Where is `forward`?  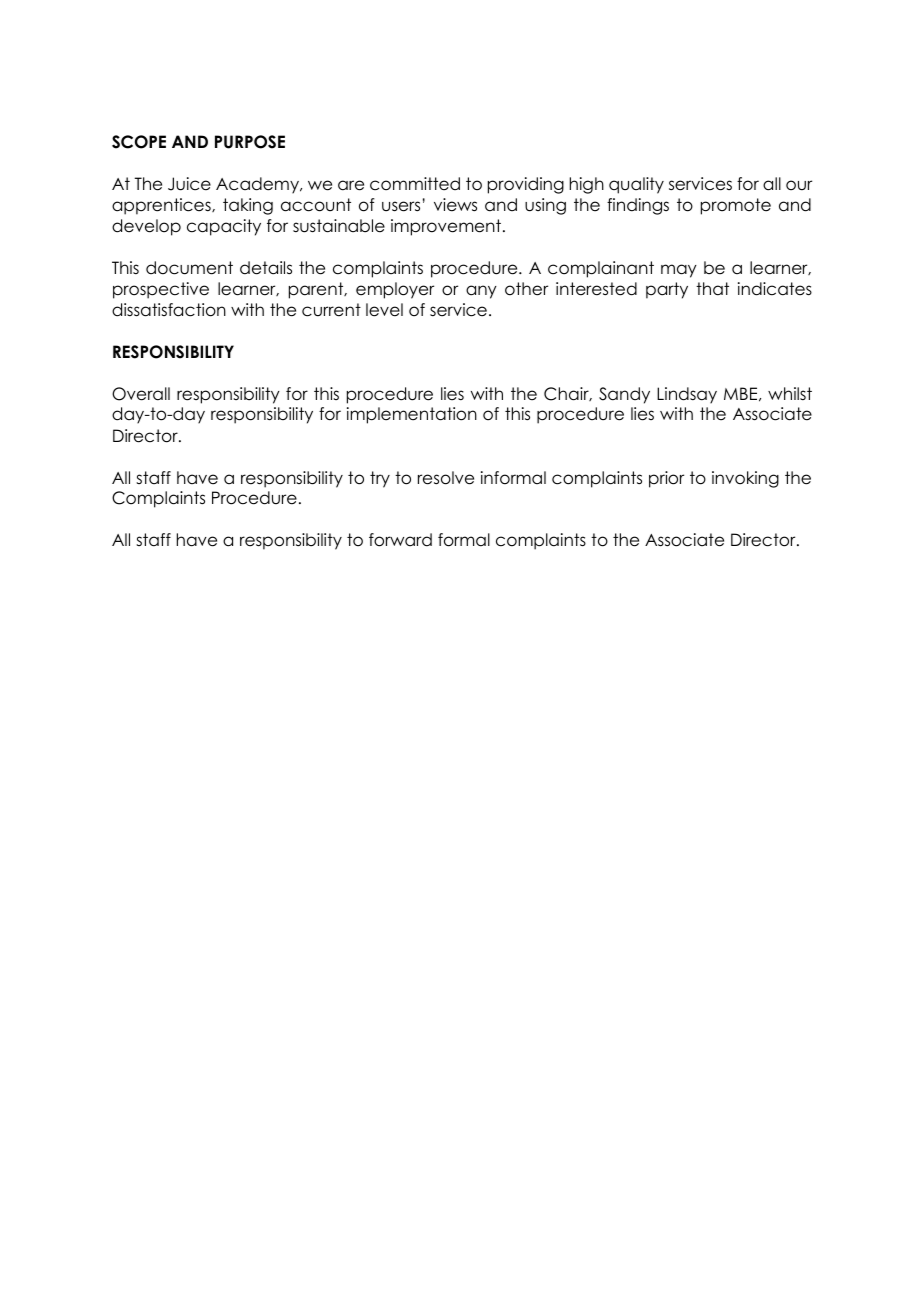 forward is located at coordinates (400, 540).
